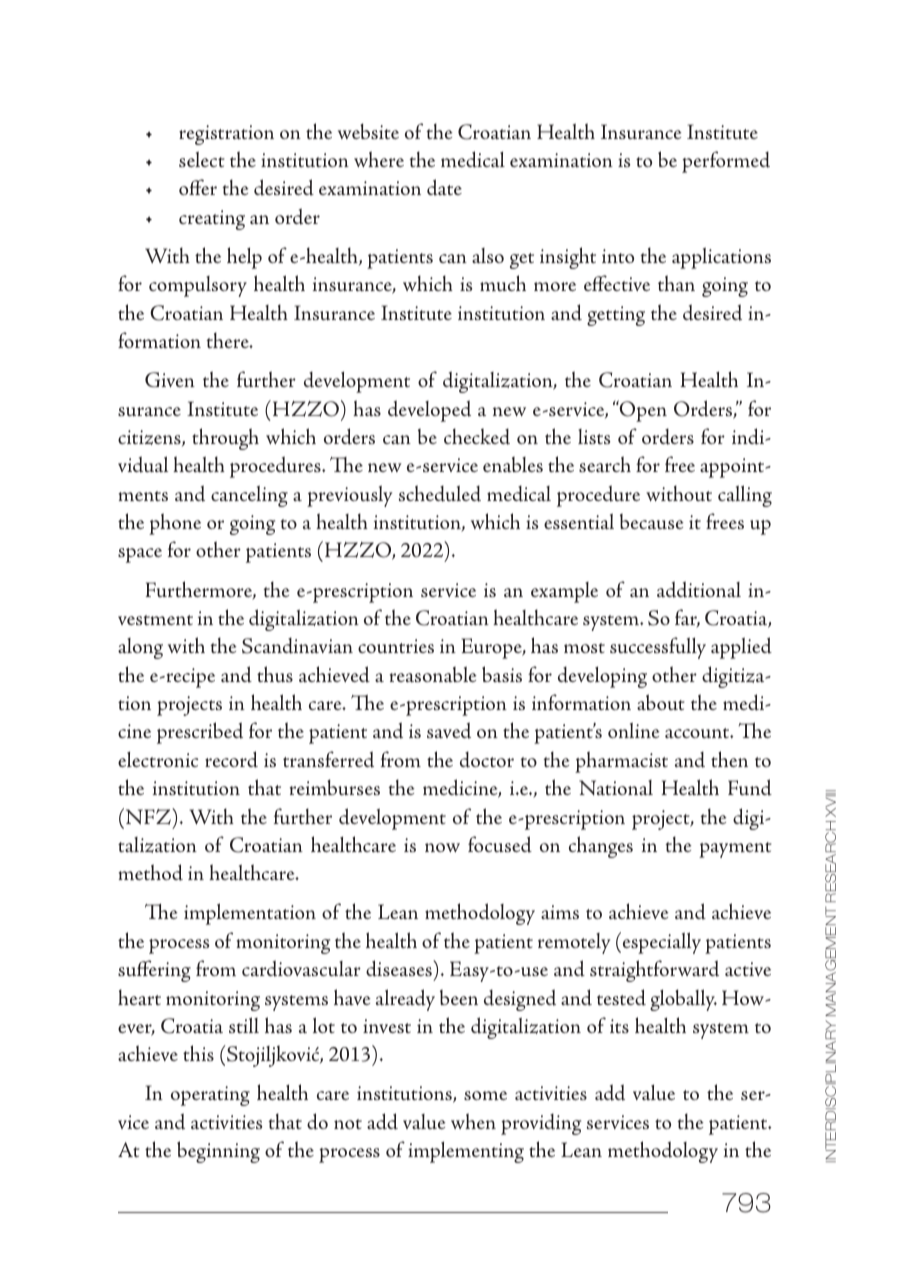 This page has height=1287, width=911. Describe the element at coordinates (140, 648) in the page. I see `along` at that location.
